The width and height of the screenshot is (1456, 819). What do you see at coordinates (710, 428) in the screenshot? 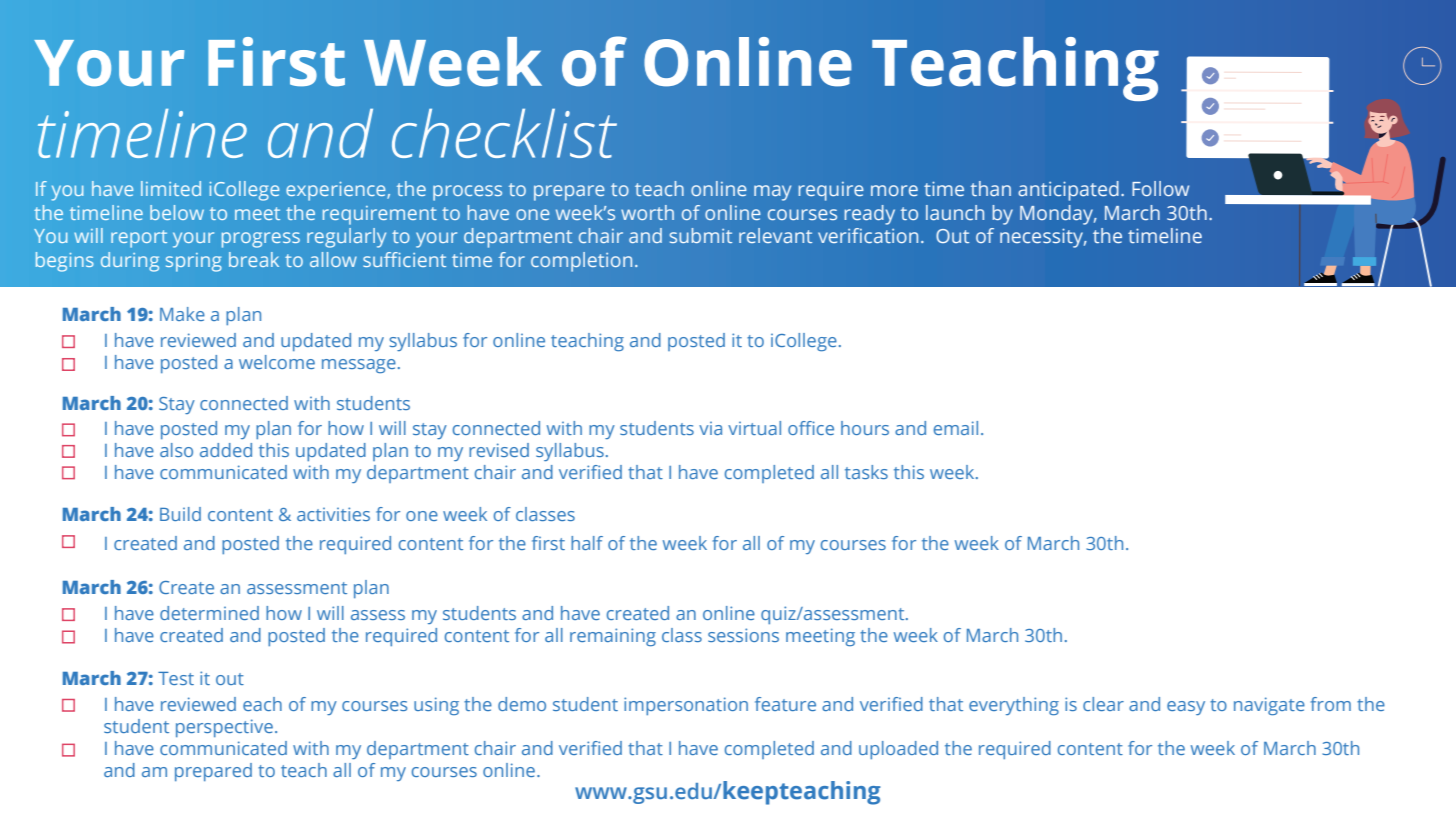
I see `via` at bounding box center [710, 428].
